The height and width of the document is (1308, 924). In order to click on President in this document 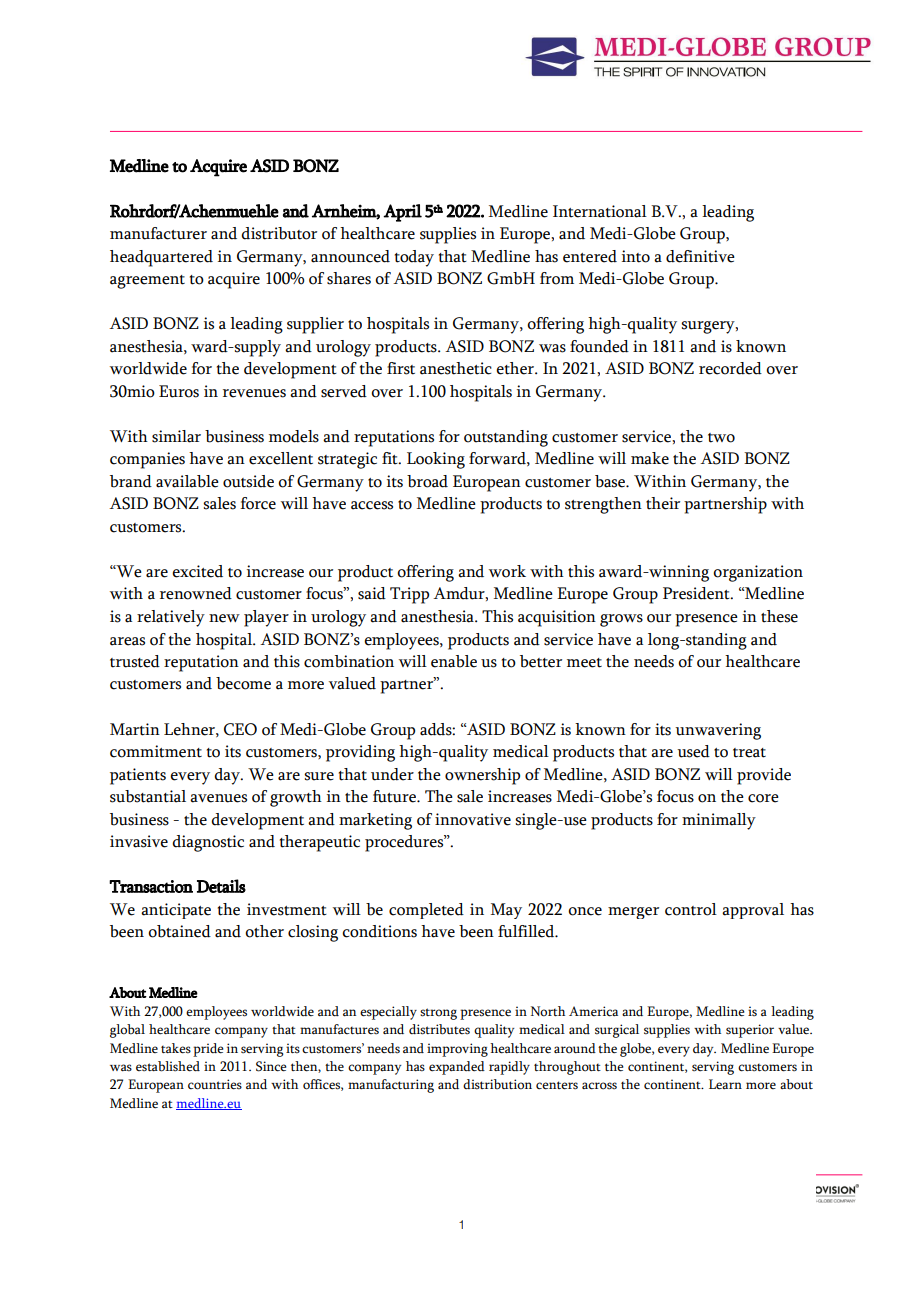, I will do `click(697, 593)`.
